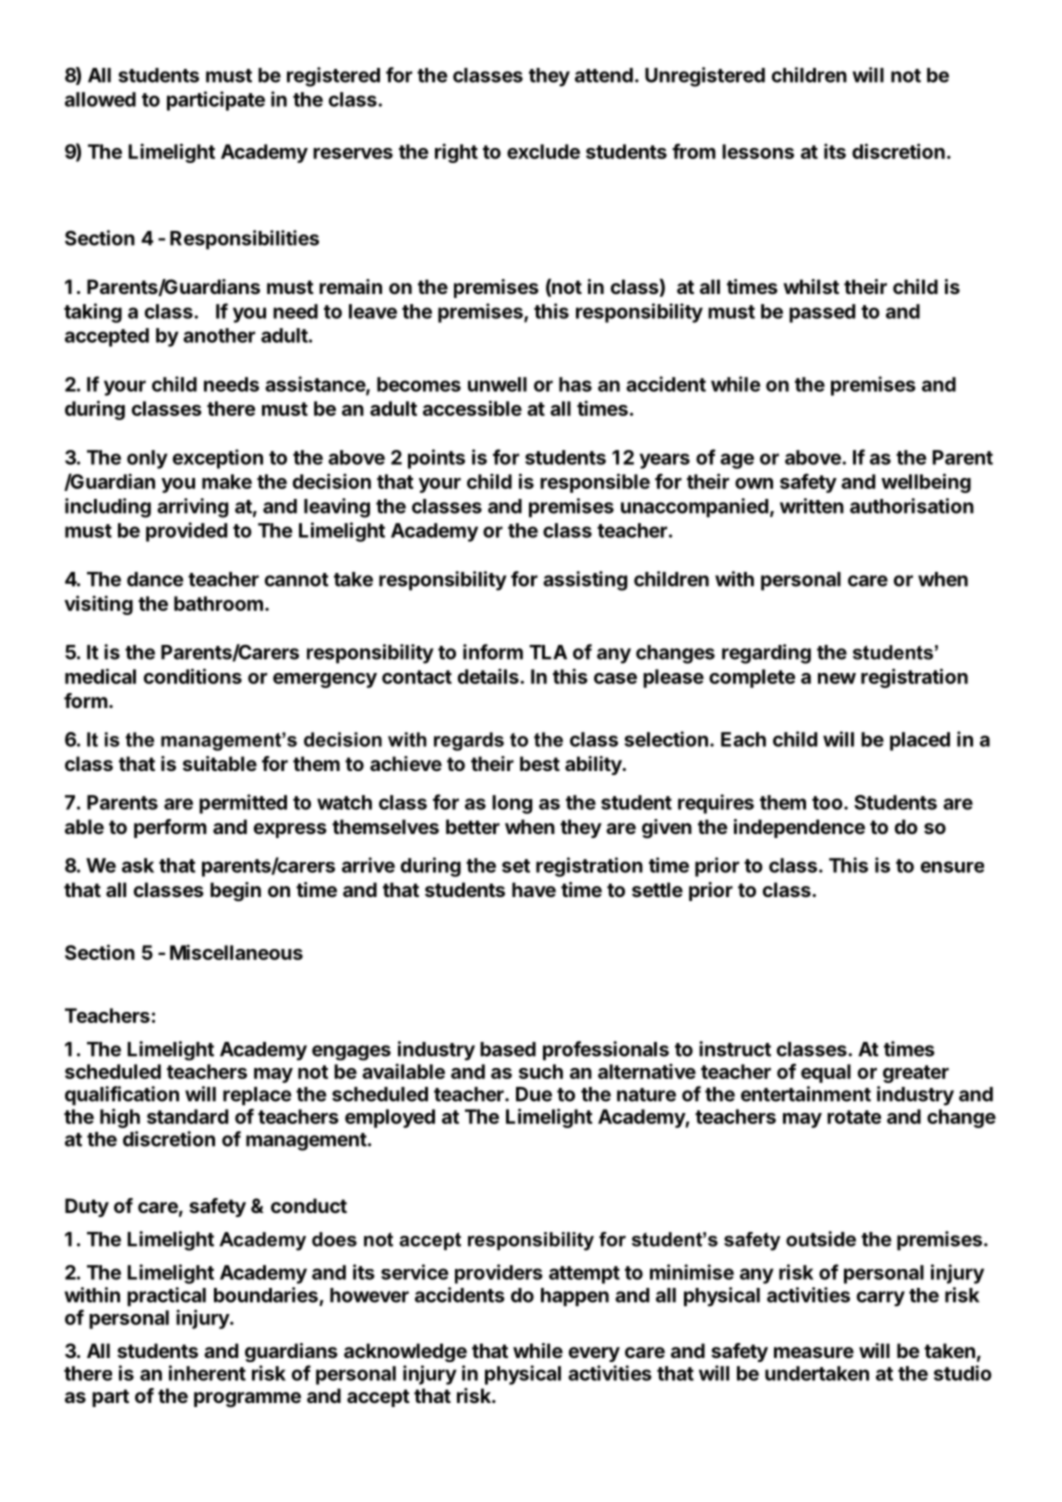 This screenshot has width=1062, height=1502. Describe the element at coordinates (540, 763) in the screenshot. I see `best` at that location.
